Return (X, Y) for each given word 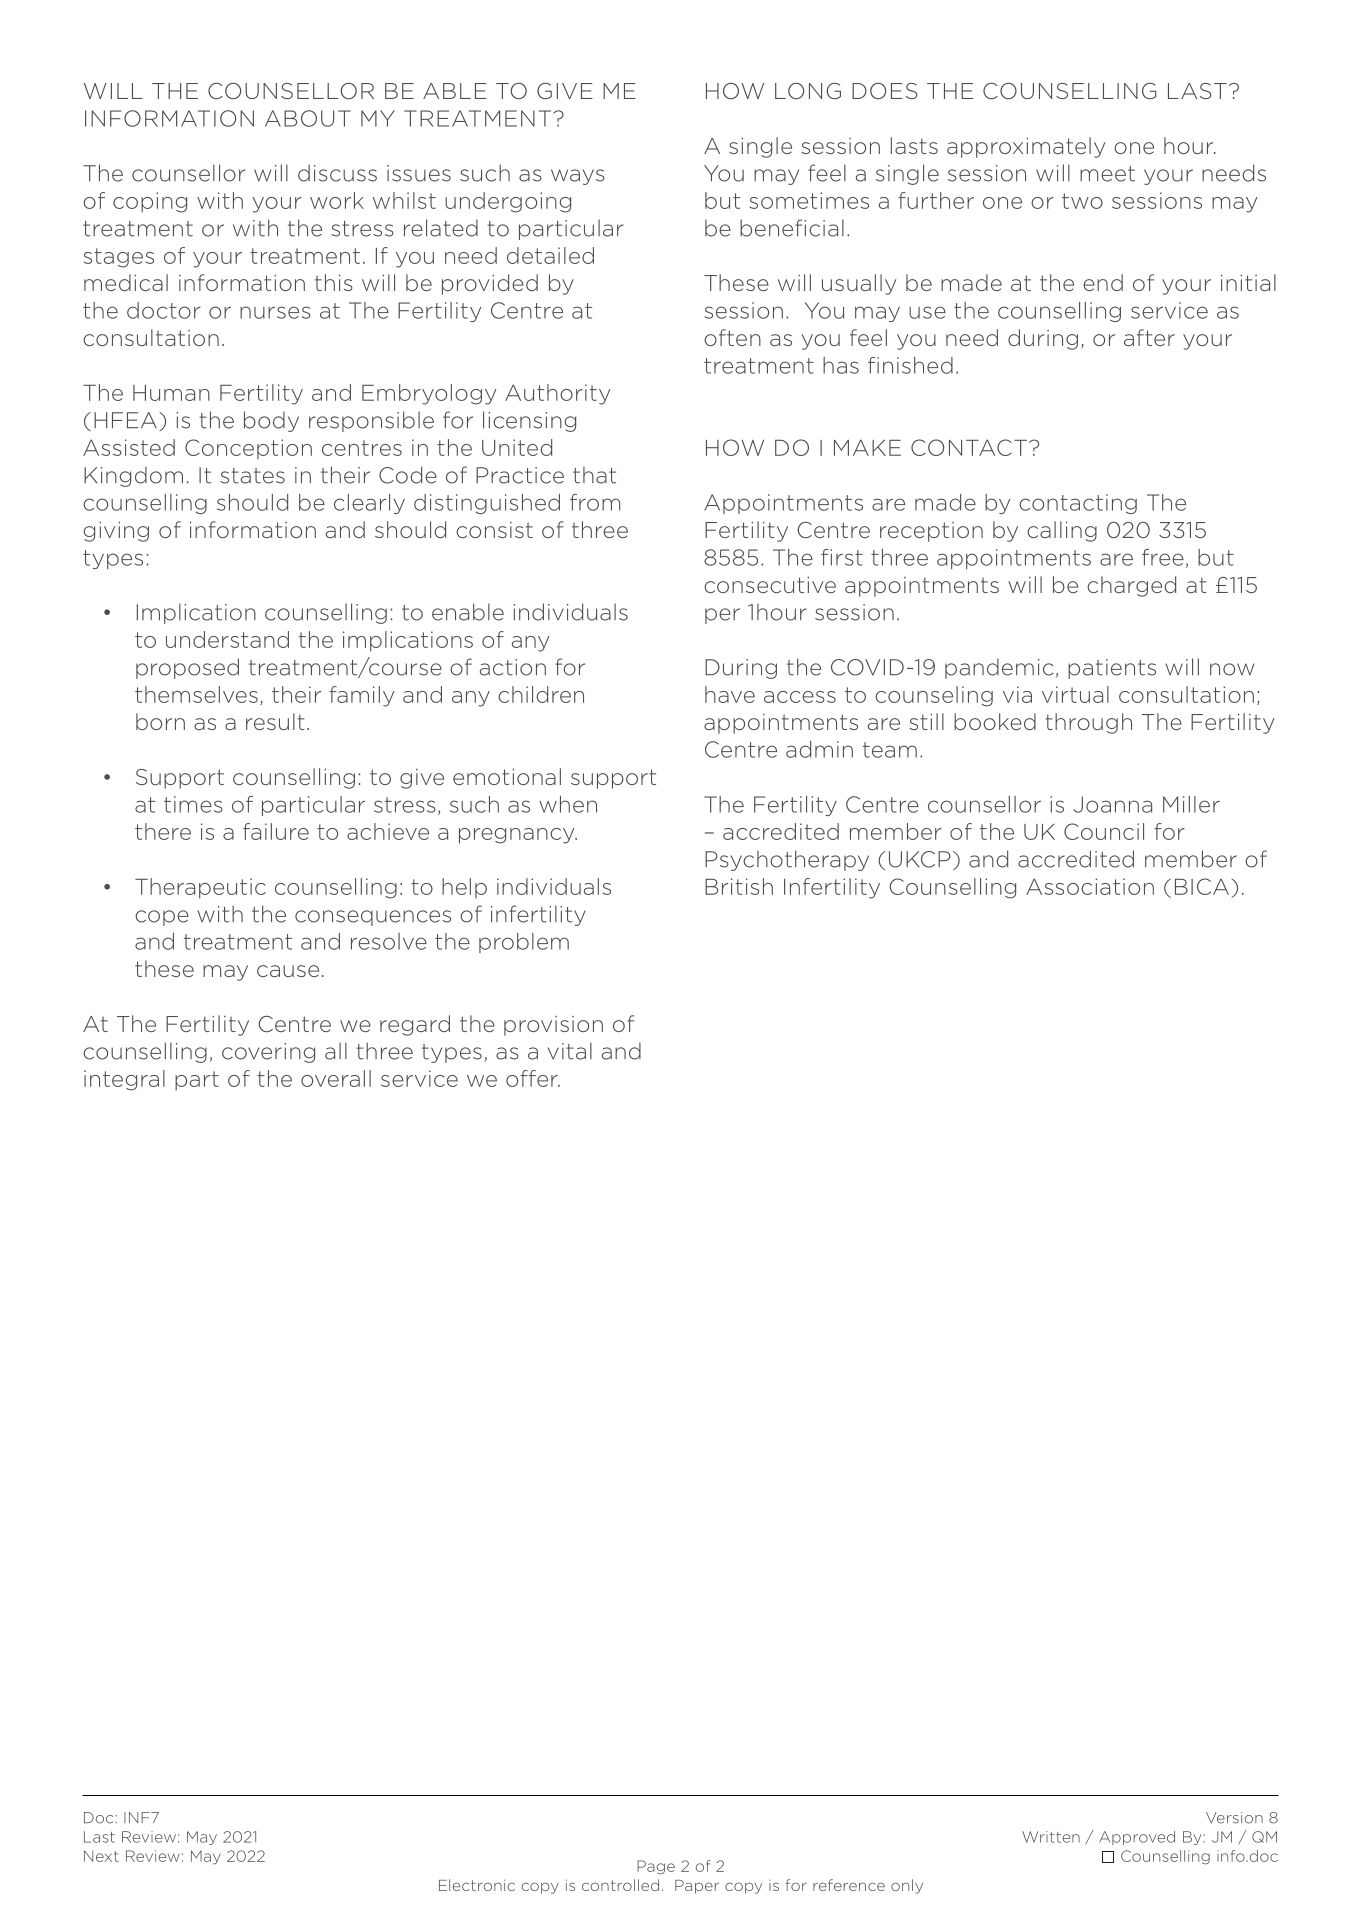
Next (101, 1856)
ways (578, 177)
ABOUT (308, 118)
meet (1107, 174)
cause (288, 971)
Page (656, 1867)
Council (1104, 831)
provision (553, 1026)
